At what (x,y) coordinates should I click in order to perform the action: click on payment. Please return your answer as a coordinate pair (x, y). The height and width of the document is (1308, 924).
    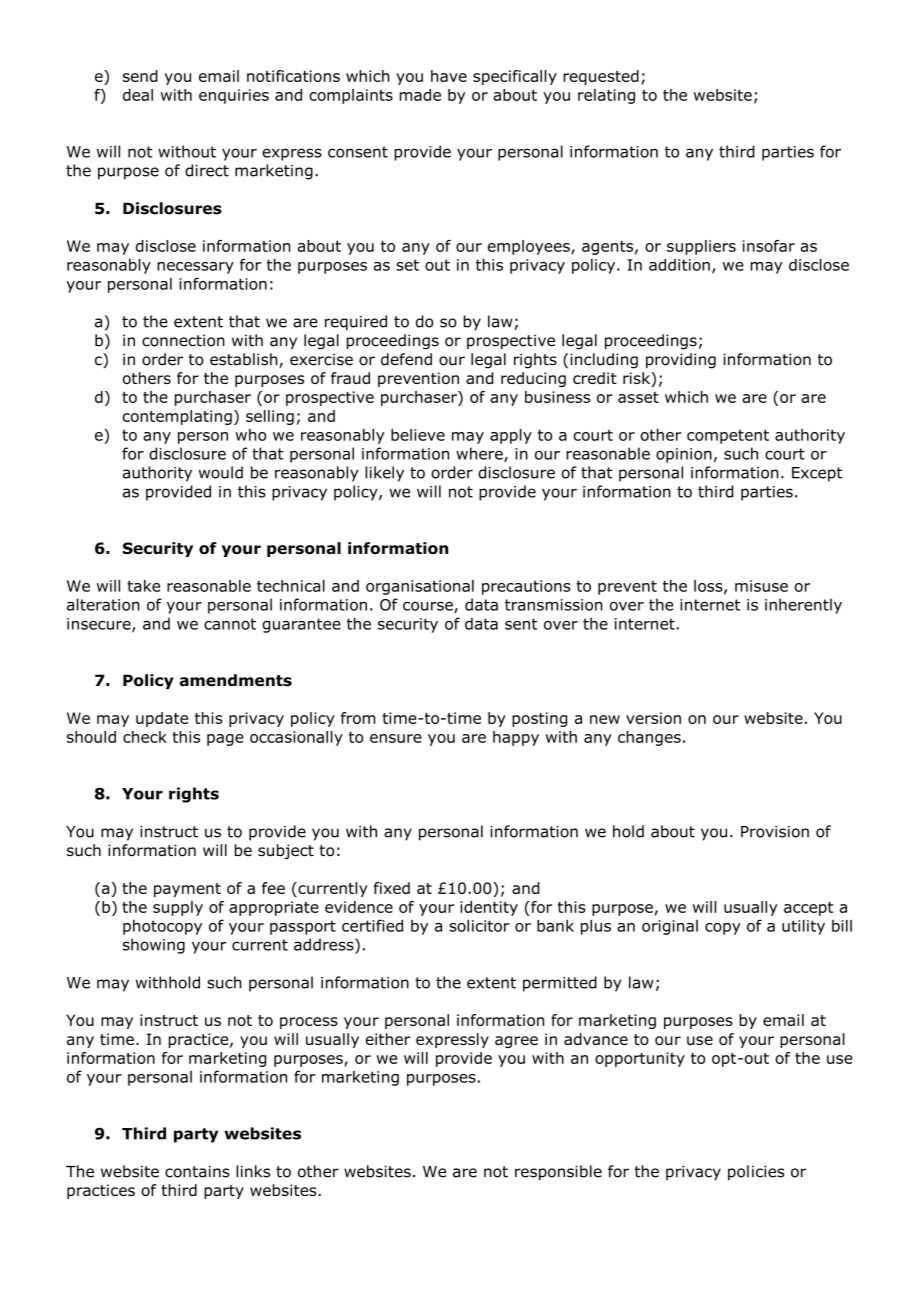
    Looking at the image, I should click on (187, 890).
